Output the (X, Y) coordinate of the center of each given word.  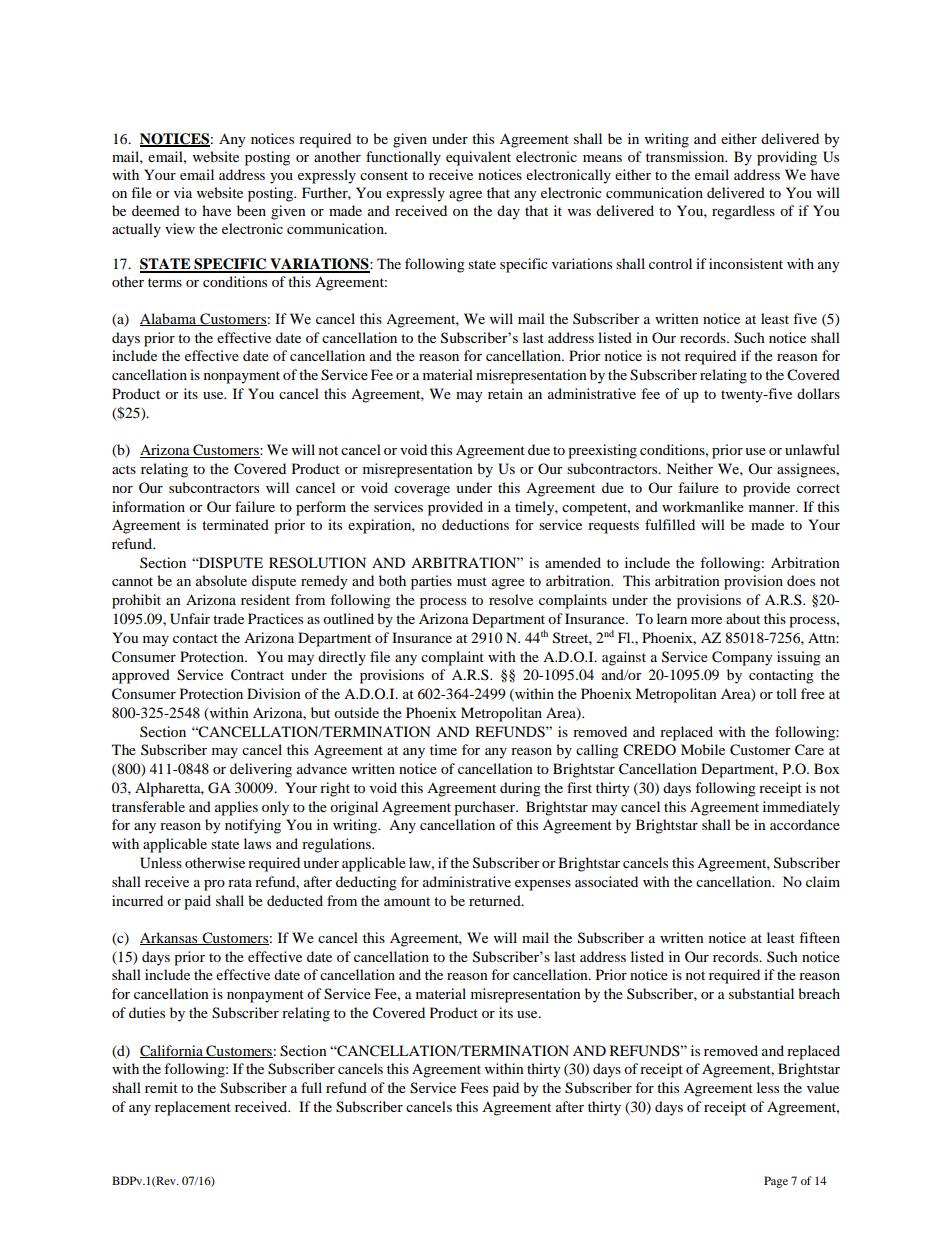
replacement (193, 1108)
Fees (474, 1087)
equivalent (478, 158)
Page (776, 1182)
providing (787, 158)
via (183, 192)
